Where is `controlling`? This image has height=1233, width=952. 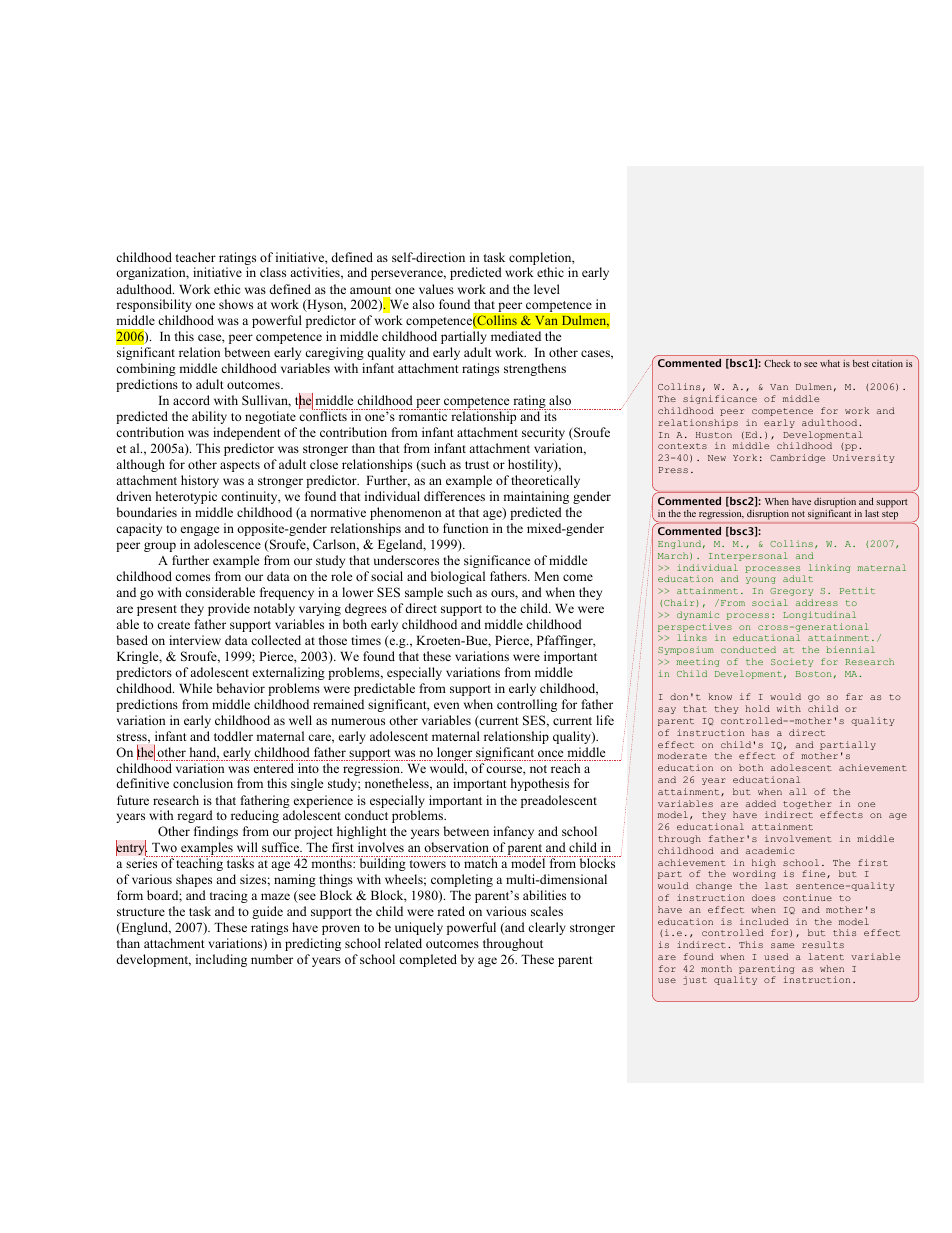
controlling is located at coordinates (527, 705).
